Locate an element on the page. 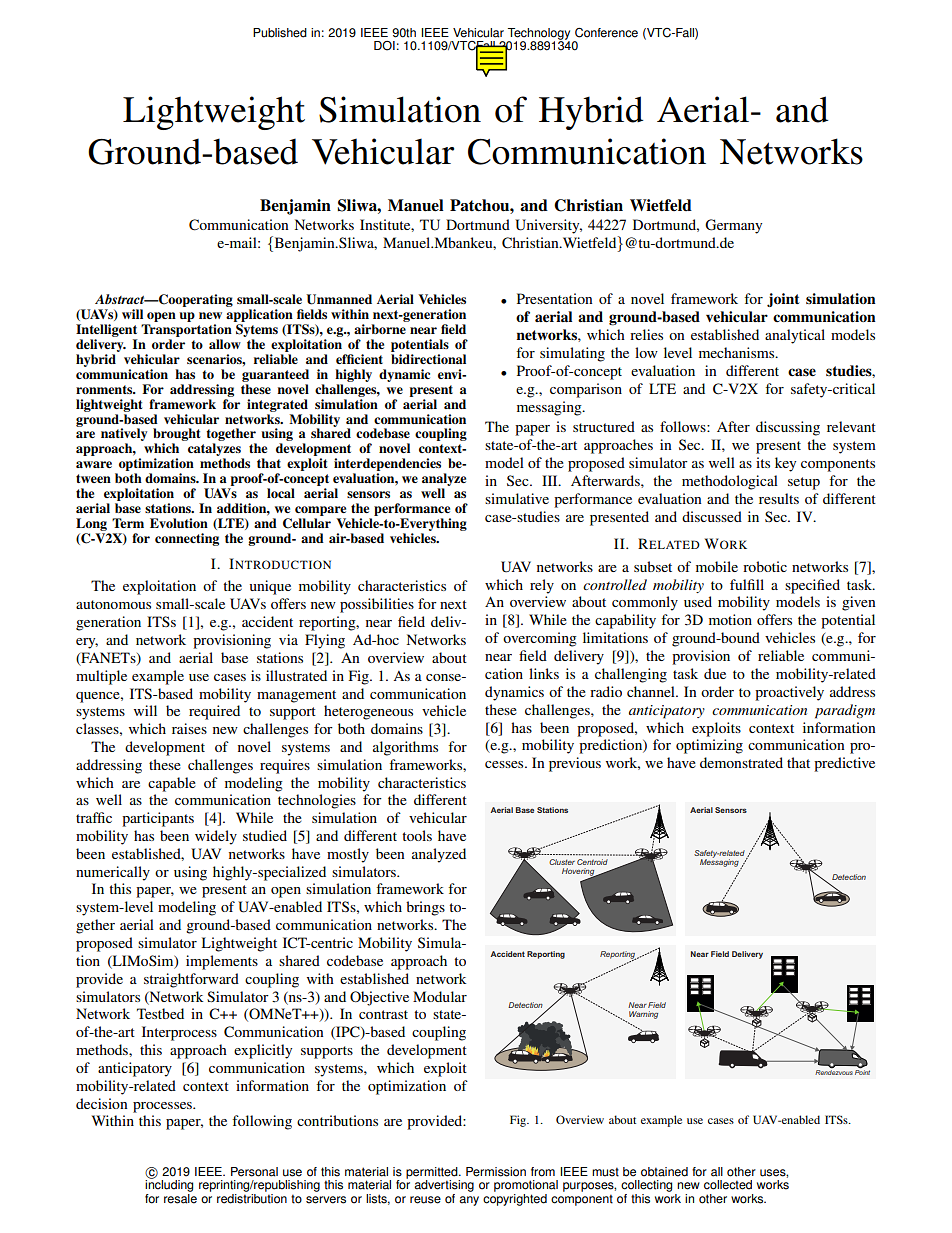 This image has height=1233, width=952. DOI is located at coordinates (384, 46).
